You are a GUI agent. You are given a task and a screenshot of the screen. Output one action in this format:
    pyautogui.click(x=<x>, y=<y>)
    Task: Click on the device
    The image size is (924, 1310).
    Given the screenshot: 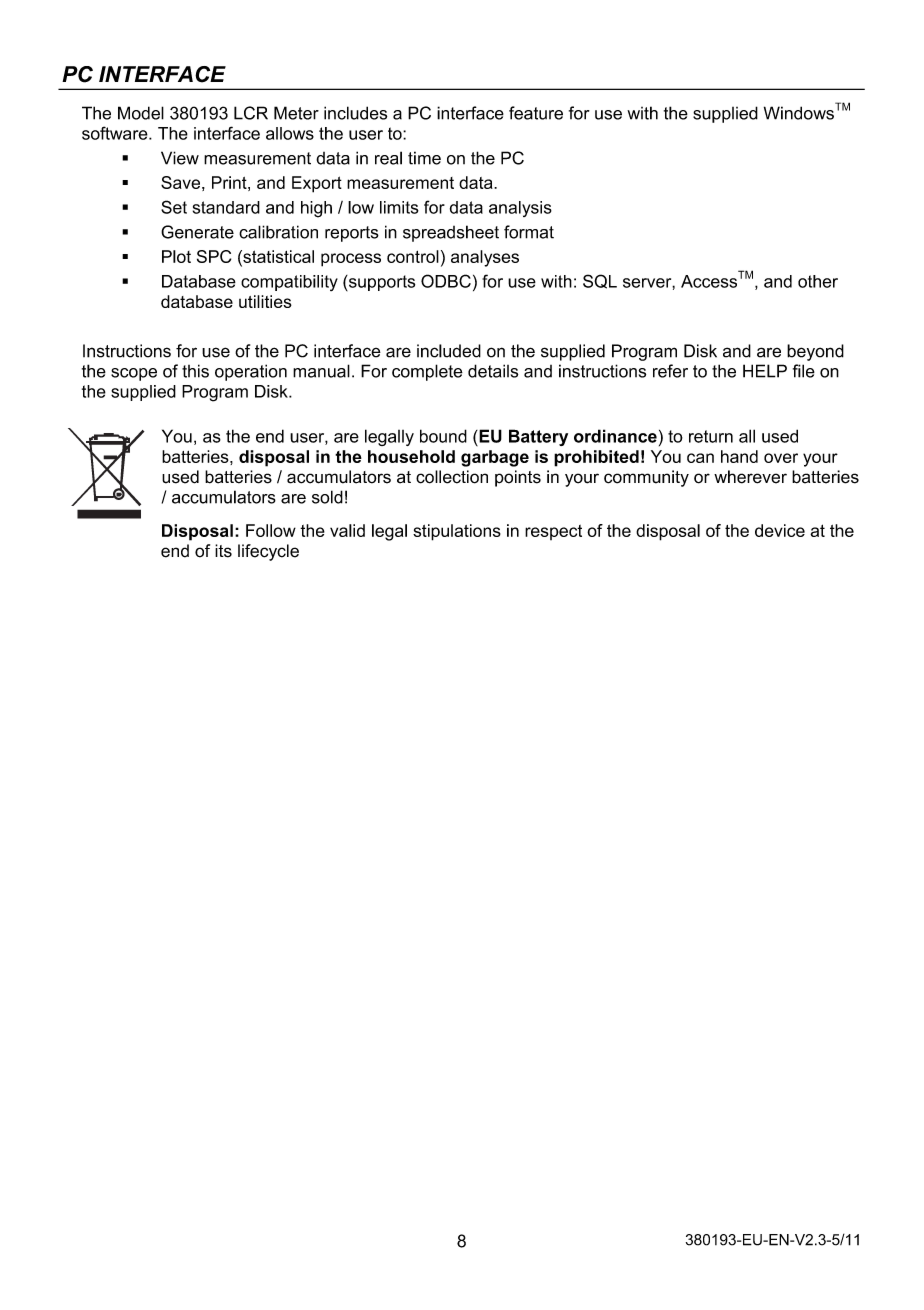 What is the action you would take?
    pyautogui.click(x=780, y=530)
